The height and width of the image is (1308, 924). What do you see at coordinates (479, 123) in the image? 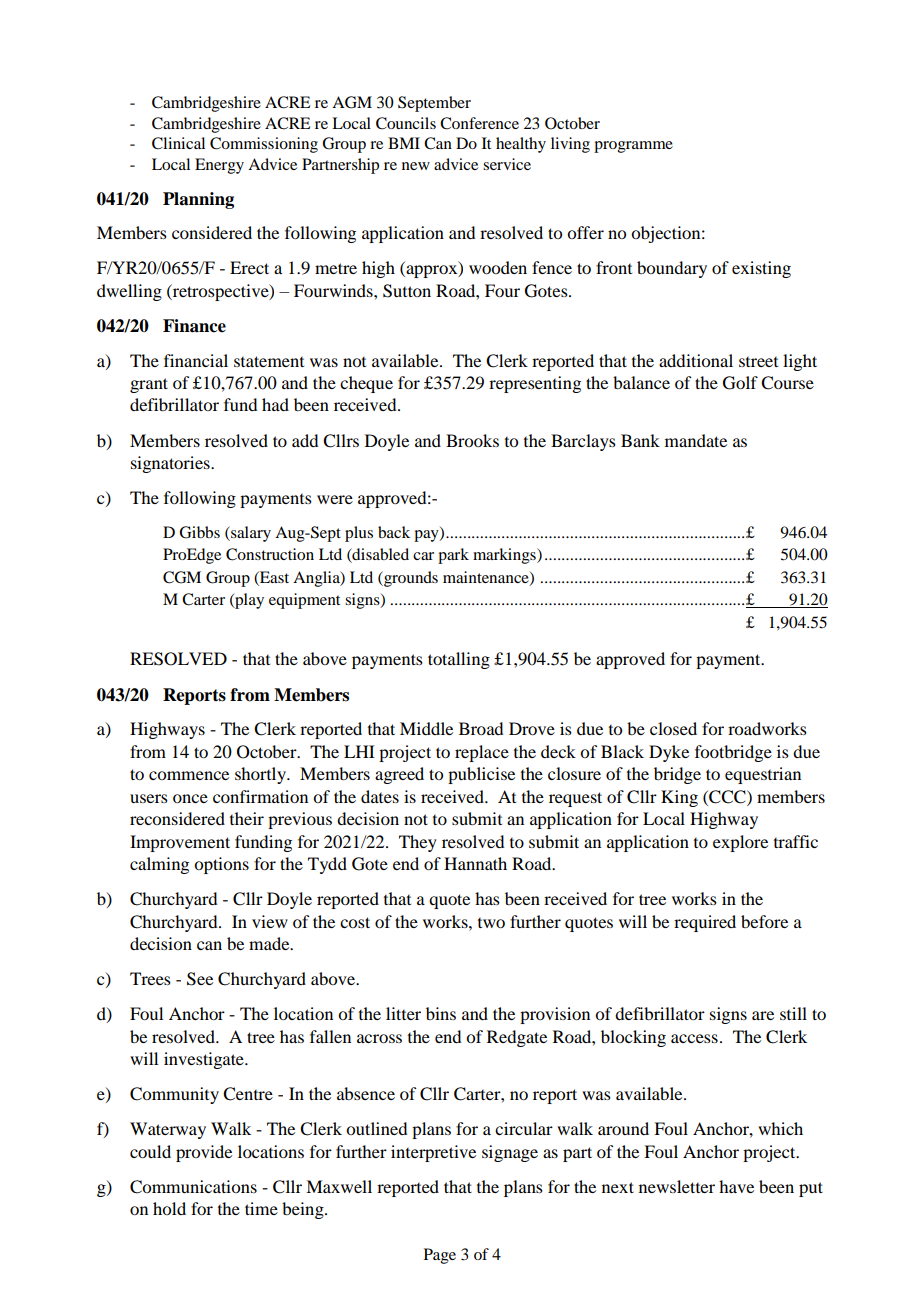
I see `Conference` at bounding box center [479, 123].
